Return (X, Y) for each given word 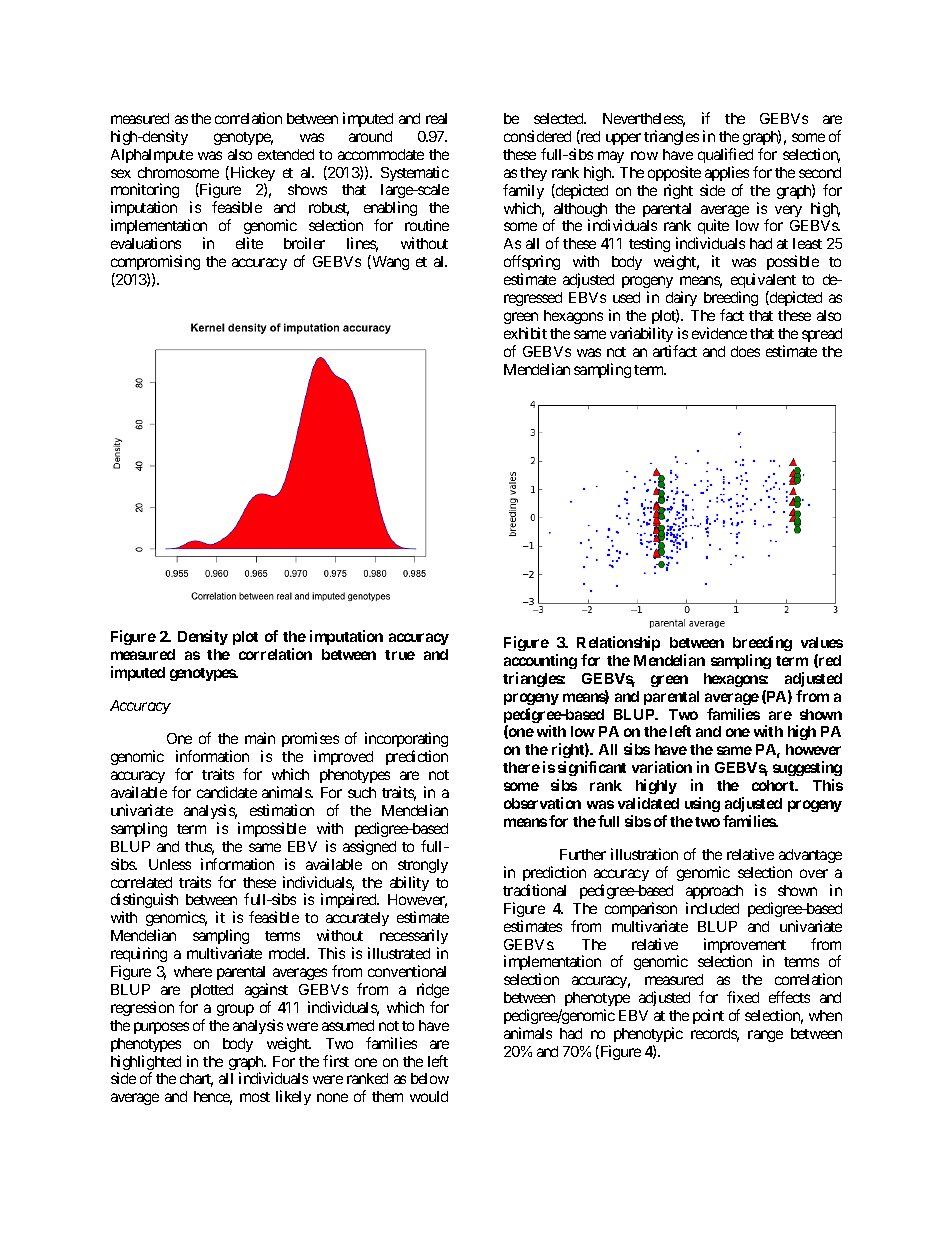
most (255, 1097)
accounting (540, 661)
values (822, 642)
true (400, 655)
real (436, 118)
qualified (725, 155)
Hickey (251, 175)
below (430, 1078)
